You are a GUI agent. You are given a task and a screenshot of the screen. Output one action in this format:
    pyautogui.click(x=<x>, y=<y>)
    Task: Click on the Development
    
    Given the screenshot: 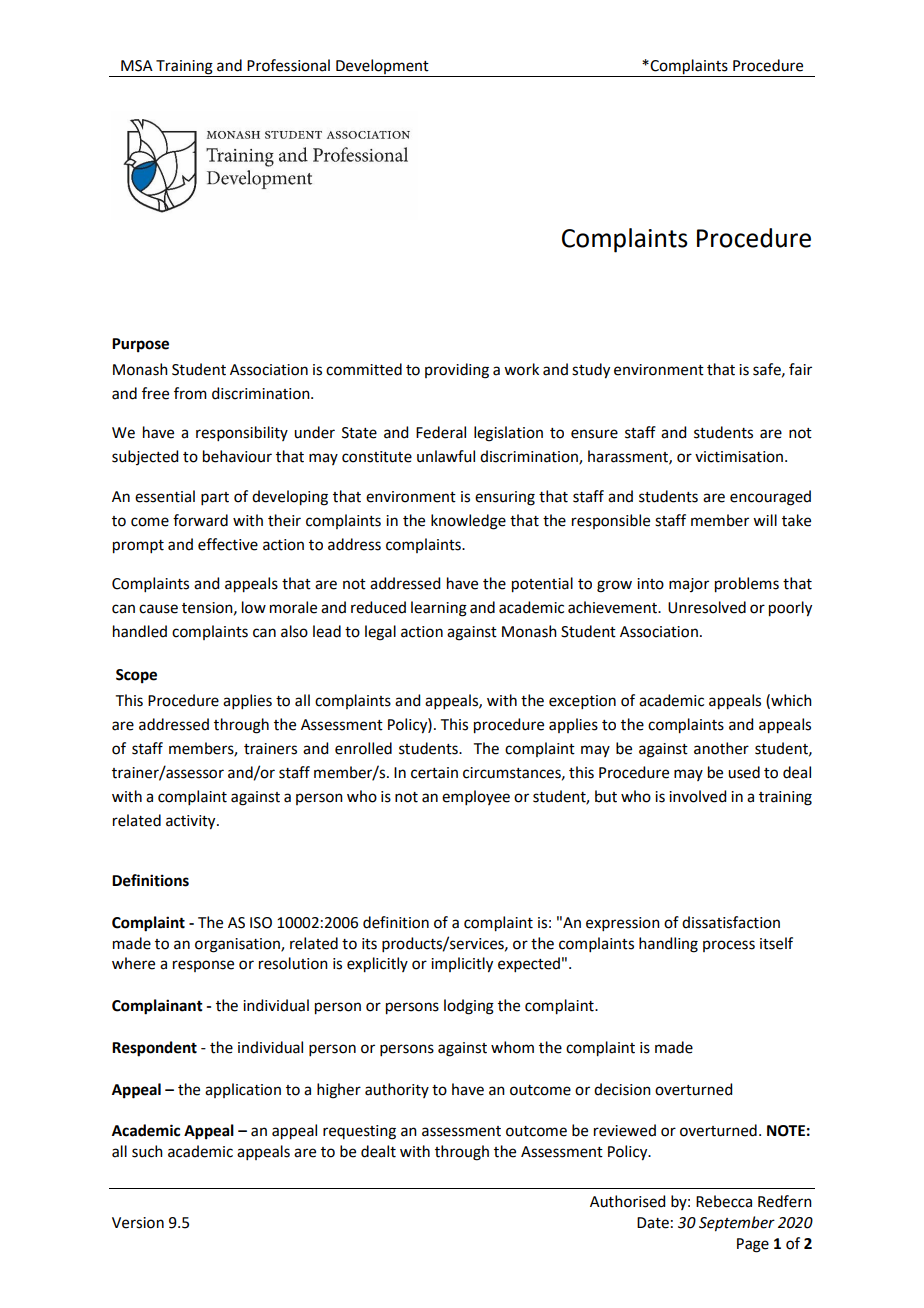 What is the action you would take?
    pyautogui.click(x=382, y=68)
